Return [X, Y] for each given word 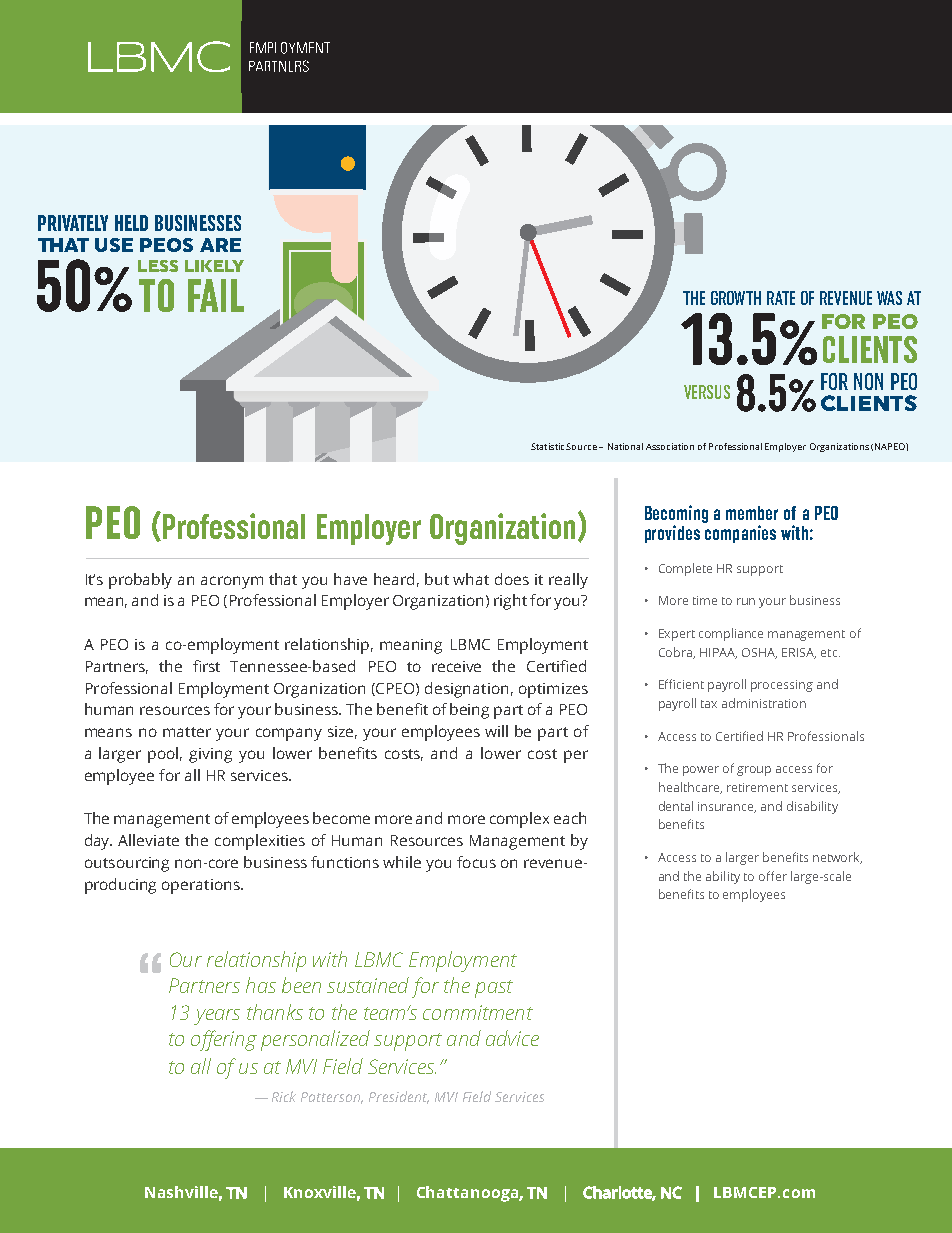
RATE [781, 298]
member [752, 513]
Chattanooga [468, 1194]
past [494, 989]
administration [764, 703]
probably [140, 581]
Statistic [547, 446]
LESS [158, 266]
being [469, 711]
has [261, 985]
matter [187, 732]
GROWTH [736, 298]
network [837, 858]
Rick [284, 1096]
